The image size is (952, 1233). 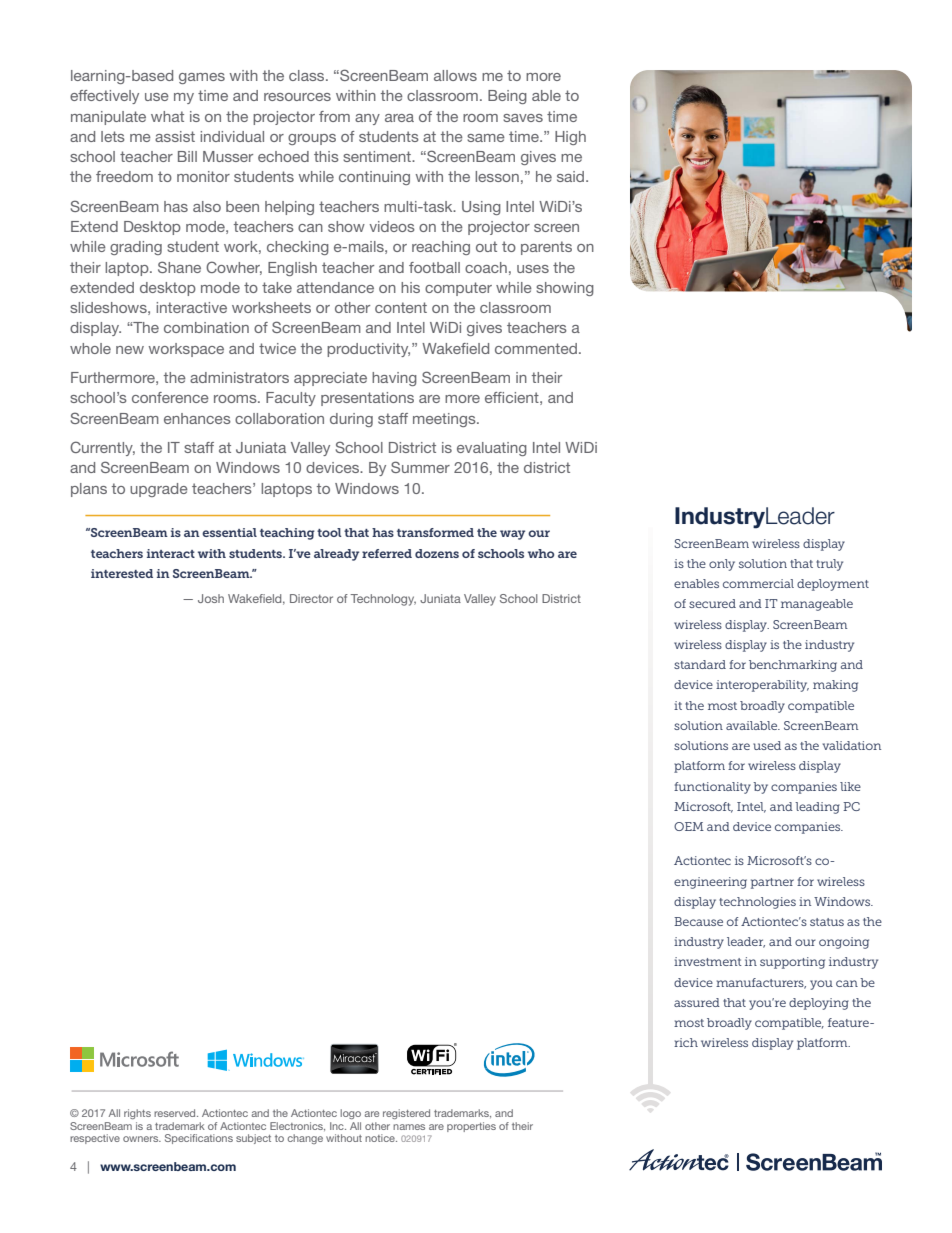 What do you see at coordinates (176, 1113) in the screenshot?
I see `reserved` at bounding box center [176, 1113].
